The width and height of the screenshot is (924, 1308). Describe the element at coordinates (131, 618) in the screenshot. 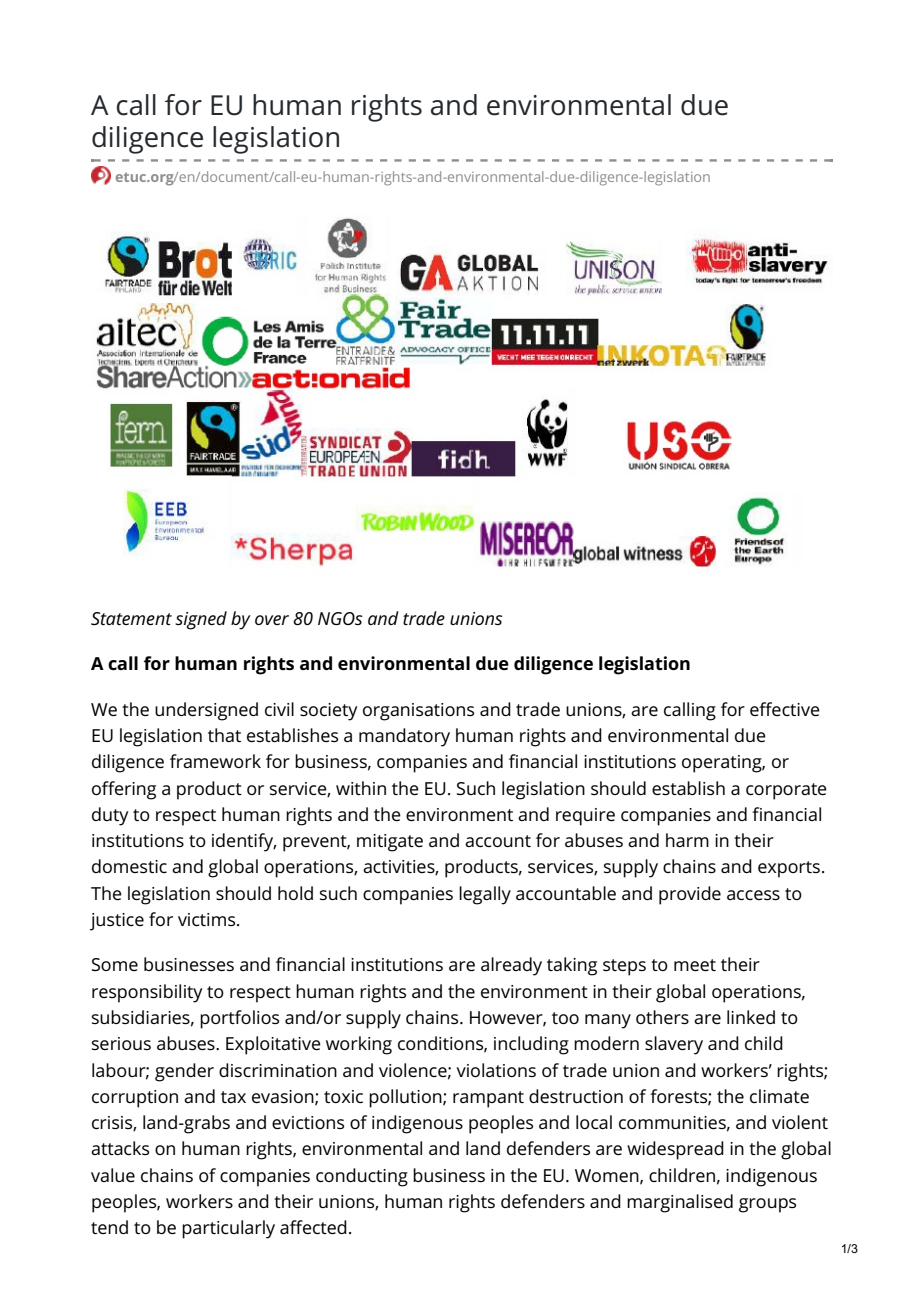

I see `Statement` at that location.
